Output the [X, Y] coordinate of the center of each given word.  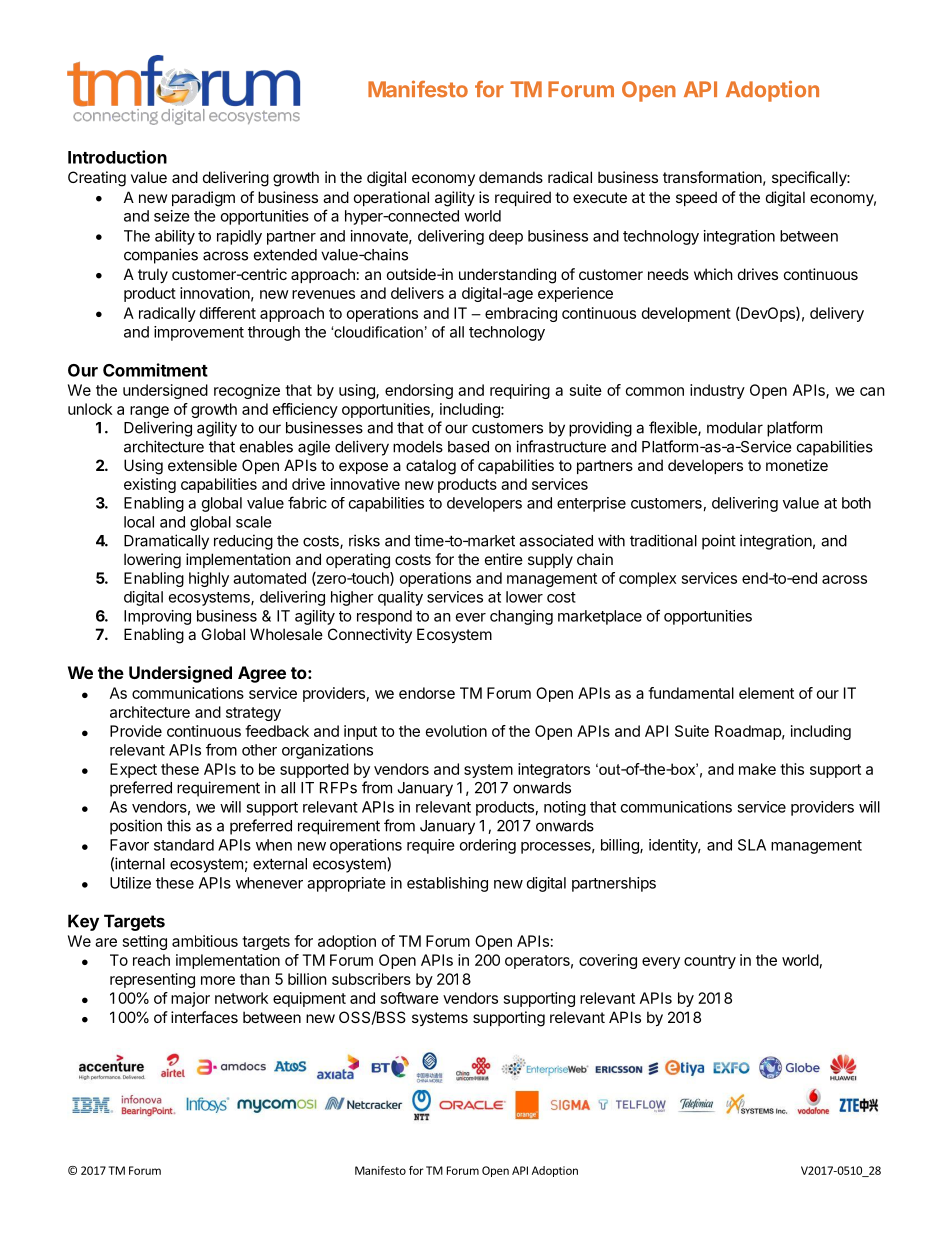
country [710, 962]
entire [504, 559]
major [190, 999]
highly [209, 579]
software [410, 998]
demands [511, 177]
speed [696, 198]
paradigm [203, 199]
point [719, 542]
